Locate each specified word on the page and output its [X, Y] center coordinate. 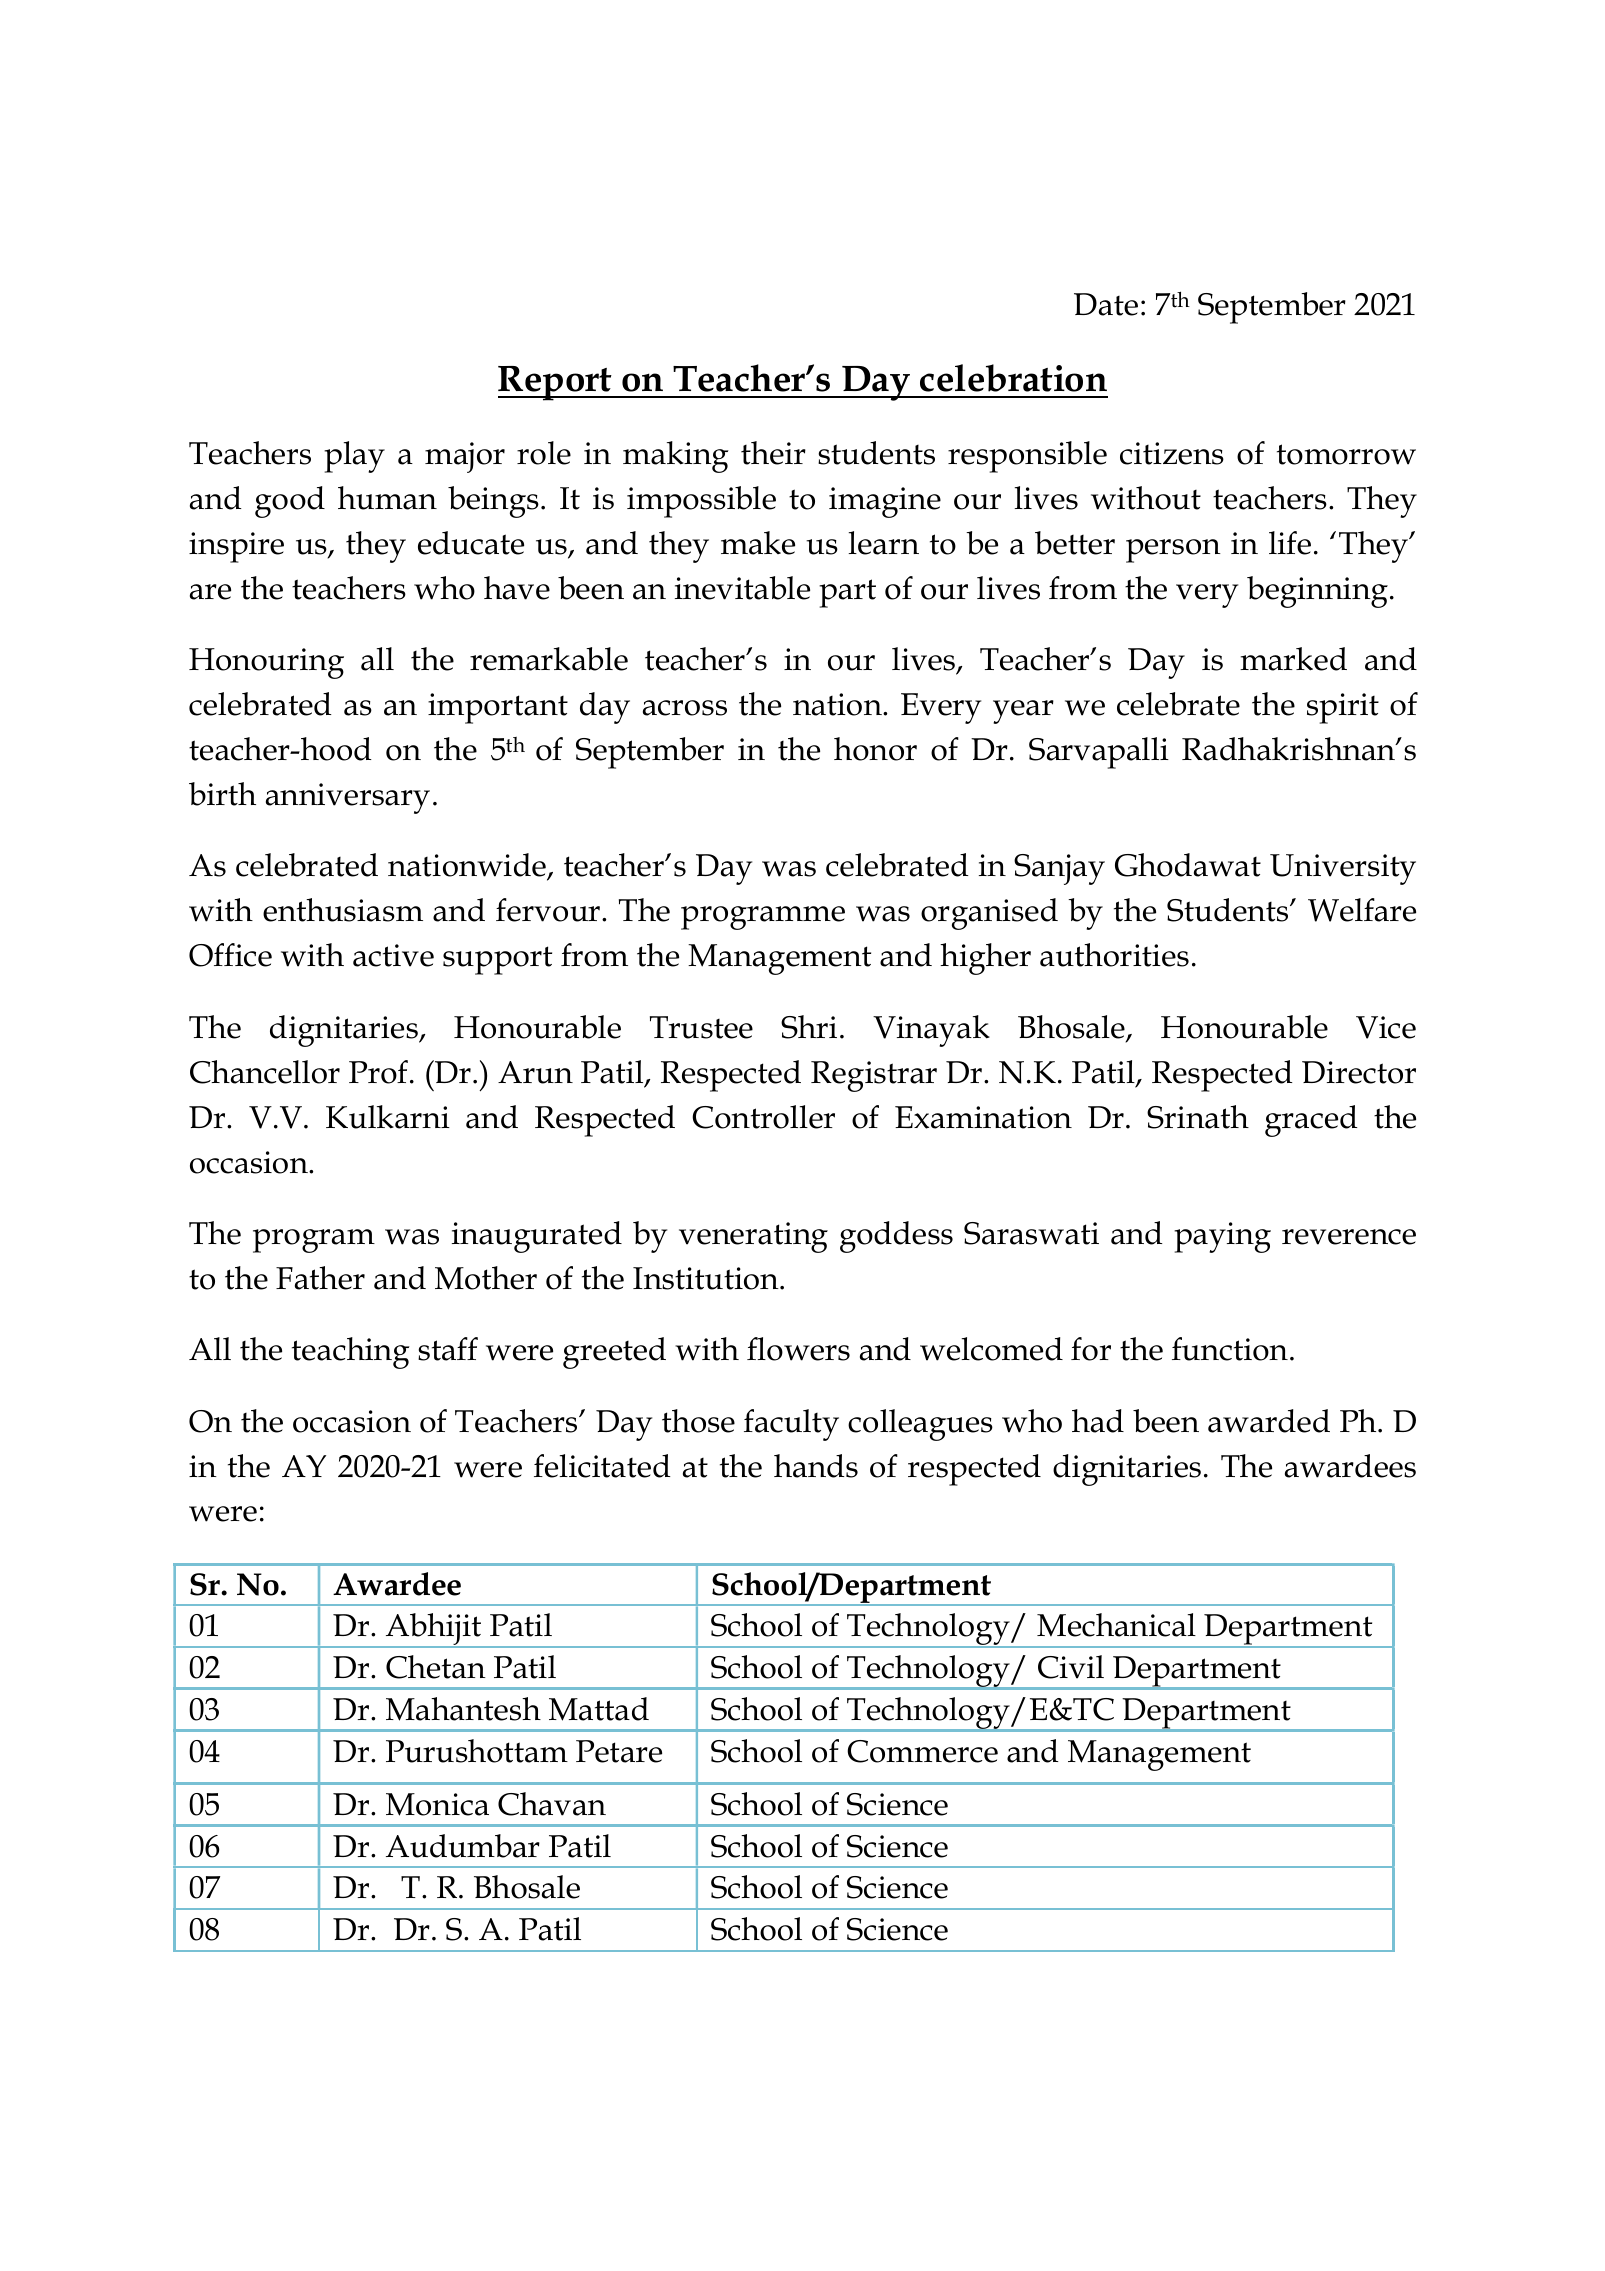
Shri [809, 1027]
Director [1359, 1072]
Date [1106, 304]
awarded [1269, 1421]
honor [875, 749]
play [354, 457]
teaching [351, 1353]
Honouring [266, 663]
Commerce [922, 1751]
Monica [437, 1804]
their [773, 453]
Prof [378, 1072]
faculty [791, 1425]
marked [1293, 659]
